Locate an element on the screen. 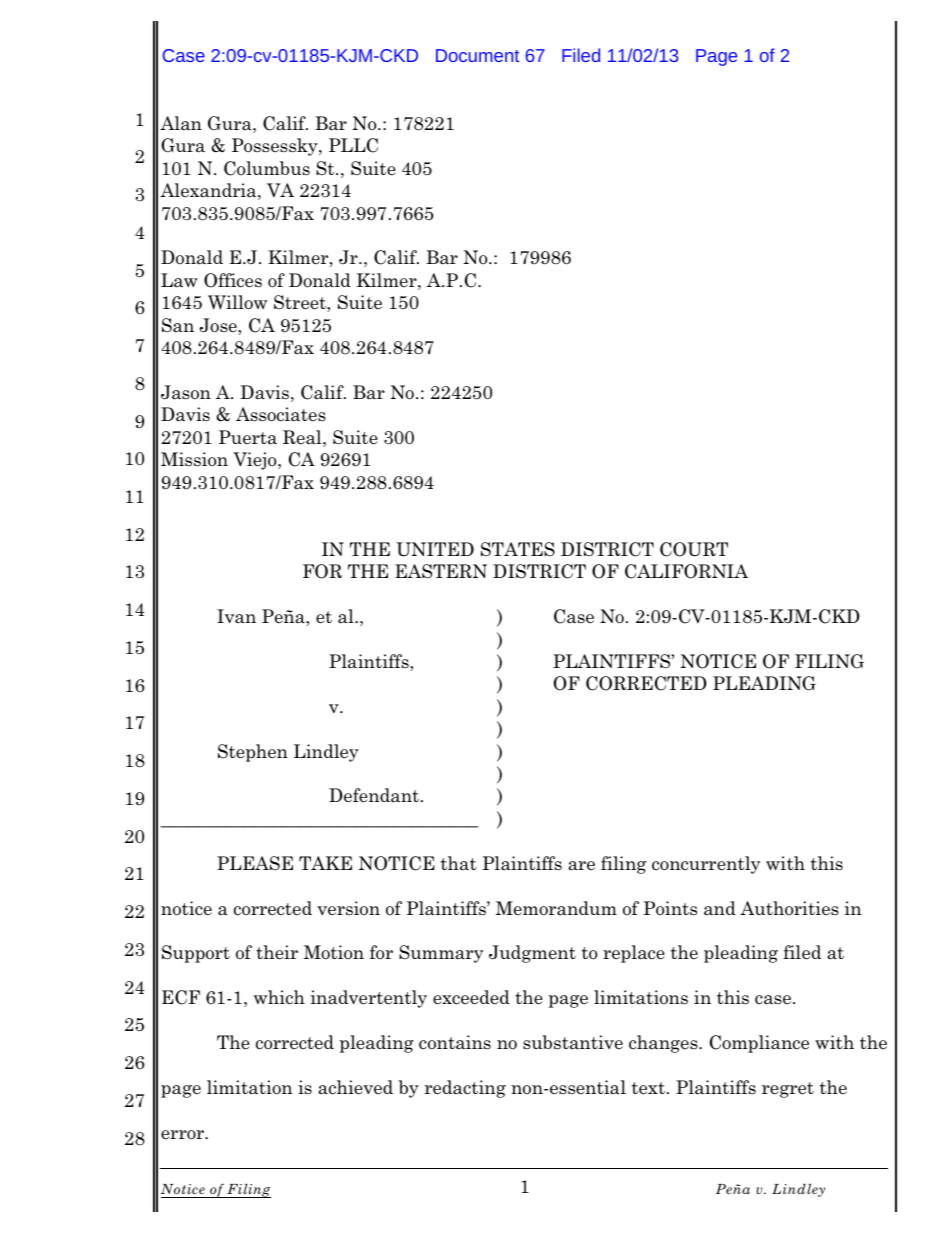 This screenshot has height=1233, width=952. redacting is located at coordinates (465, 1089).
